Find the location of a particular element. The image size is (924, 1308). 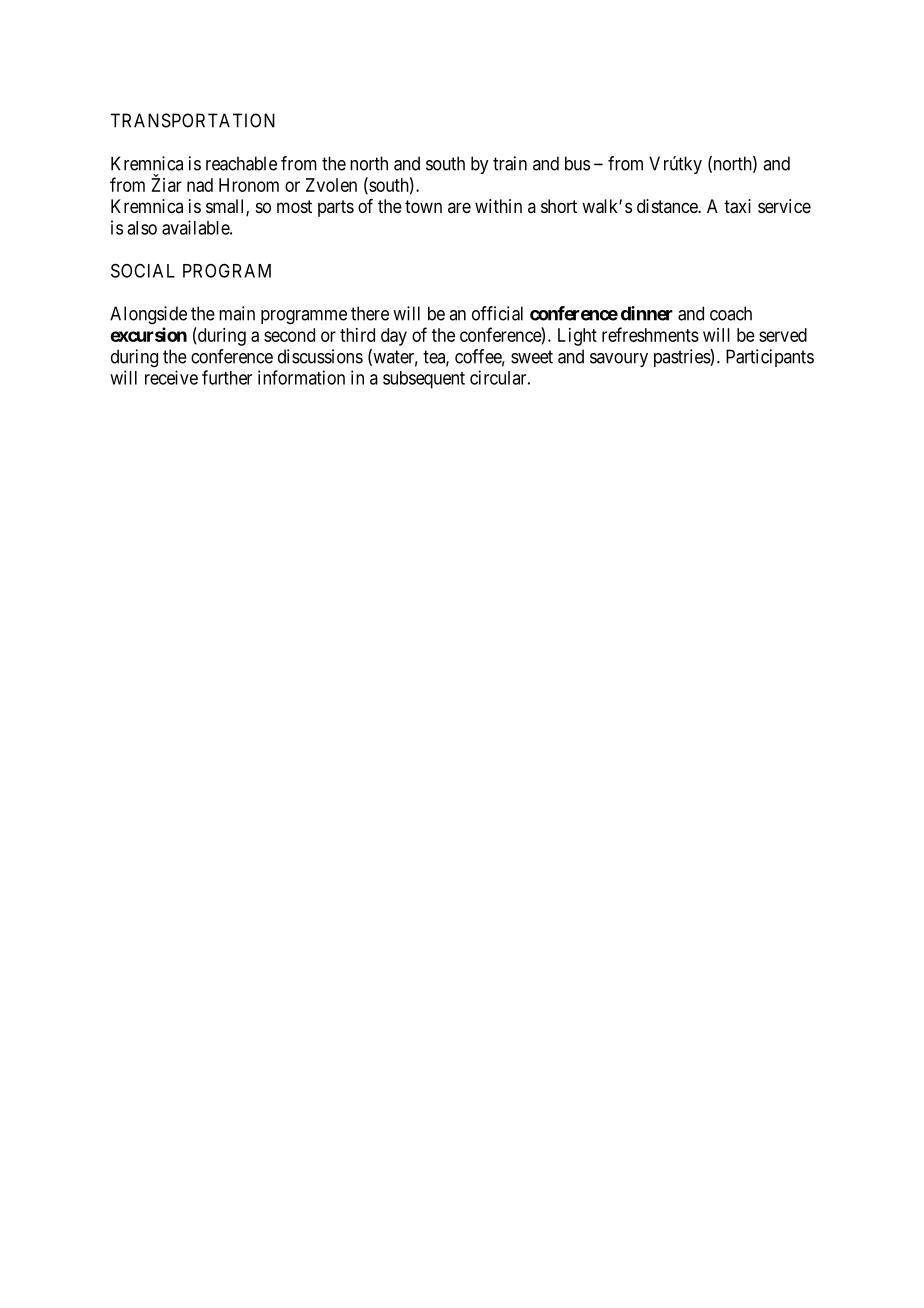

train is located at coordinates (510, 163).
